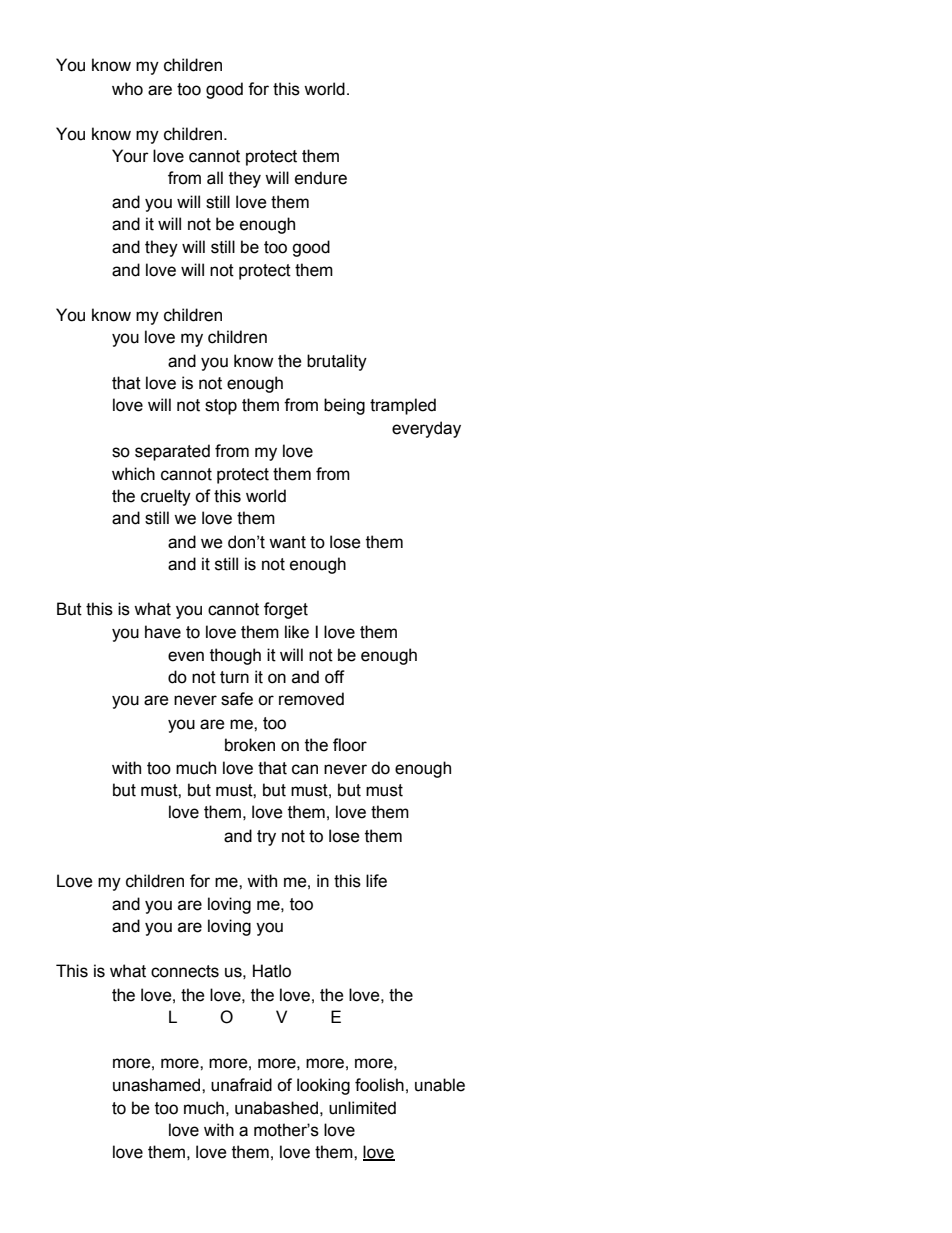 The width and height of the page is (952, 1233). Describe the element at coordinates (130, 156) in the page. I see `Your` at that location.
